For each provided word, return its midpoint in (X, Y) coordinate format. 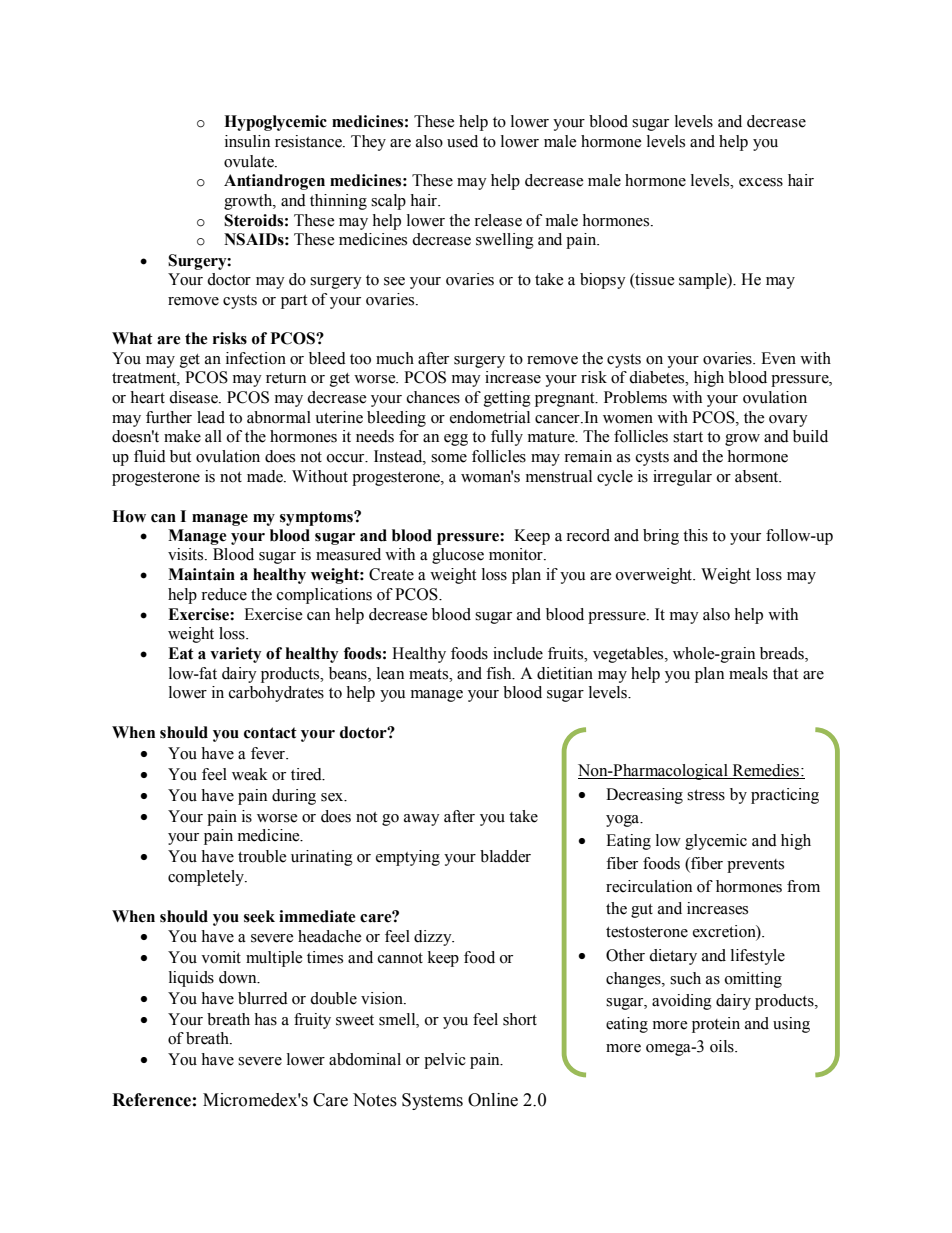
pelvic (445, 1061)
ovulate (250, 161)
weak (250, 774)
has (265, 1019)
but (180, 456)
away (422, 820)
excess (761, 182)
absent (758, 476)
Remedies (765, 771)
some (449, 458)
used (462, 141)
